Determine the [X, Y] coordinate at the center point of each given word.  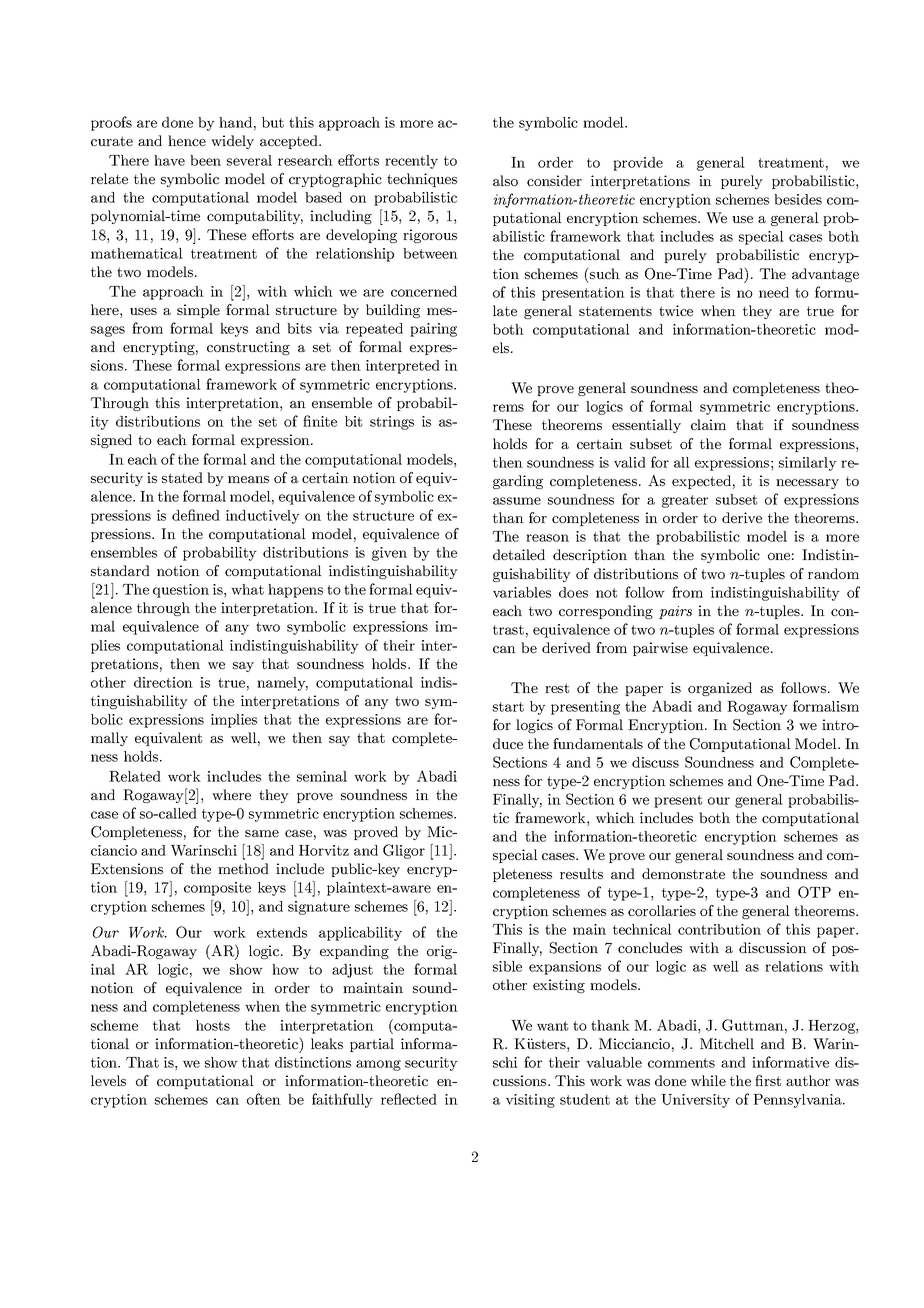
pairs [675, 612]
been [205, 160]
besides [798, 199]
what [247, 589]
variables [522, 592]
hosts [213, 1025]
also [505, 180]
